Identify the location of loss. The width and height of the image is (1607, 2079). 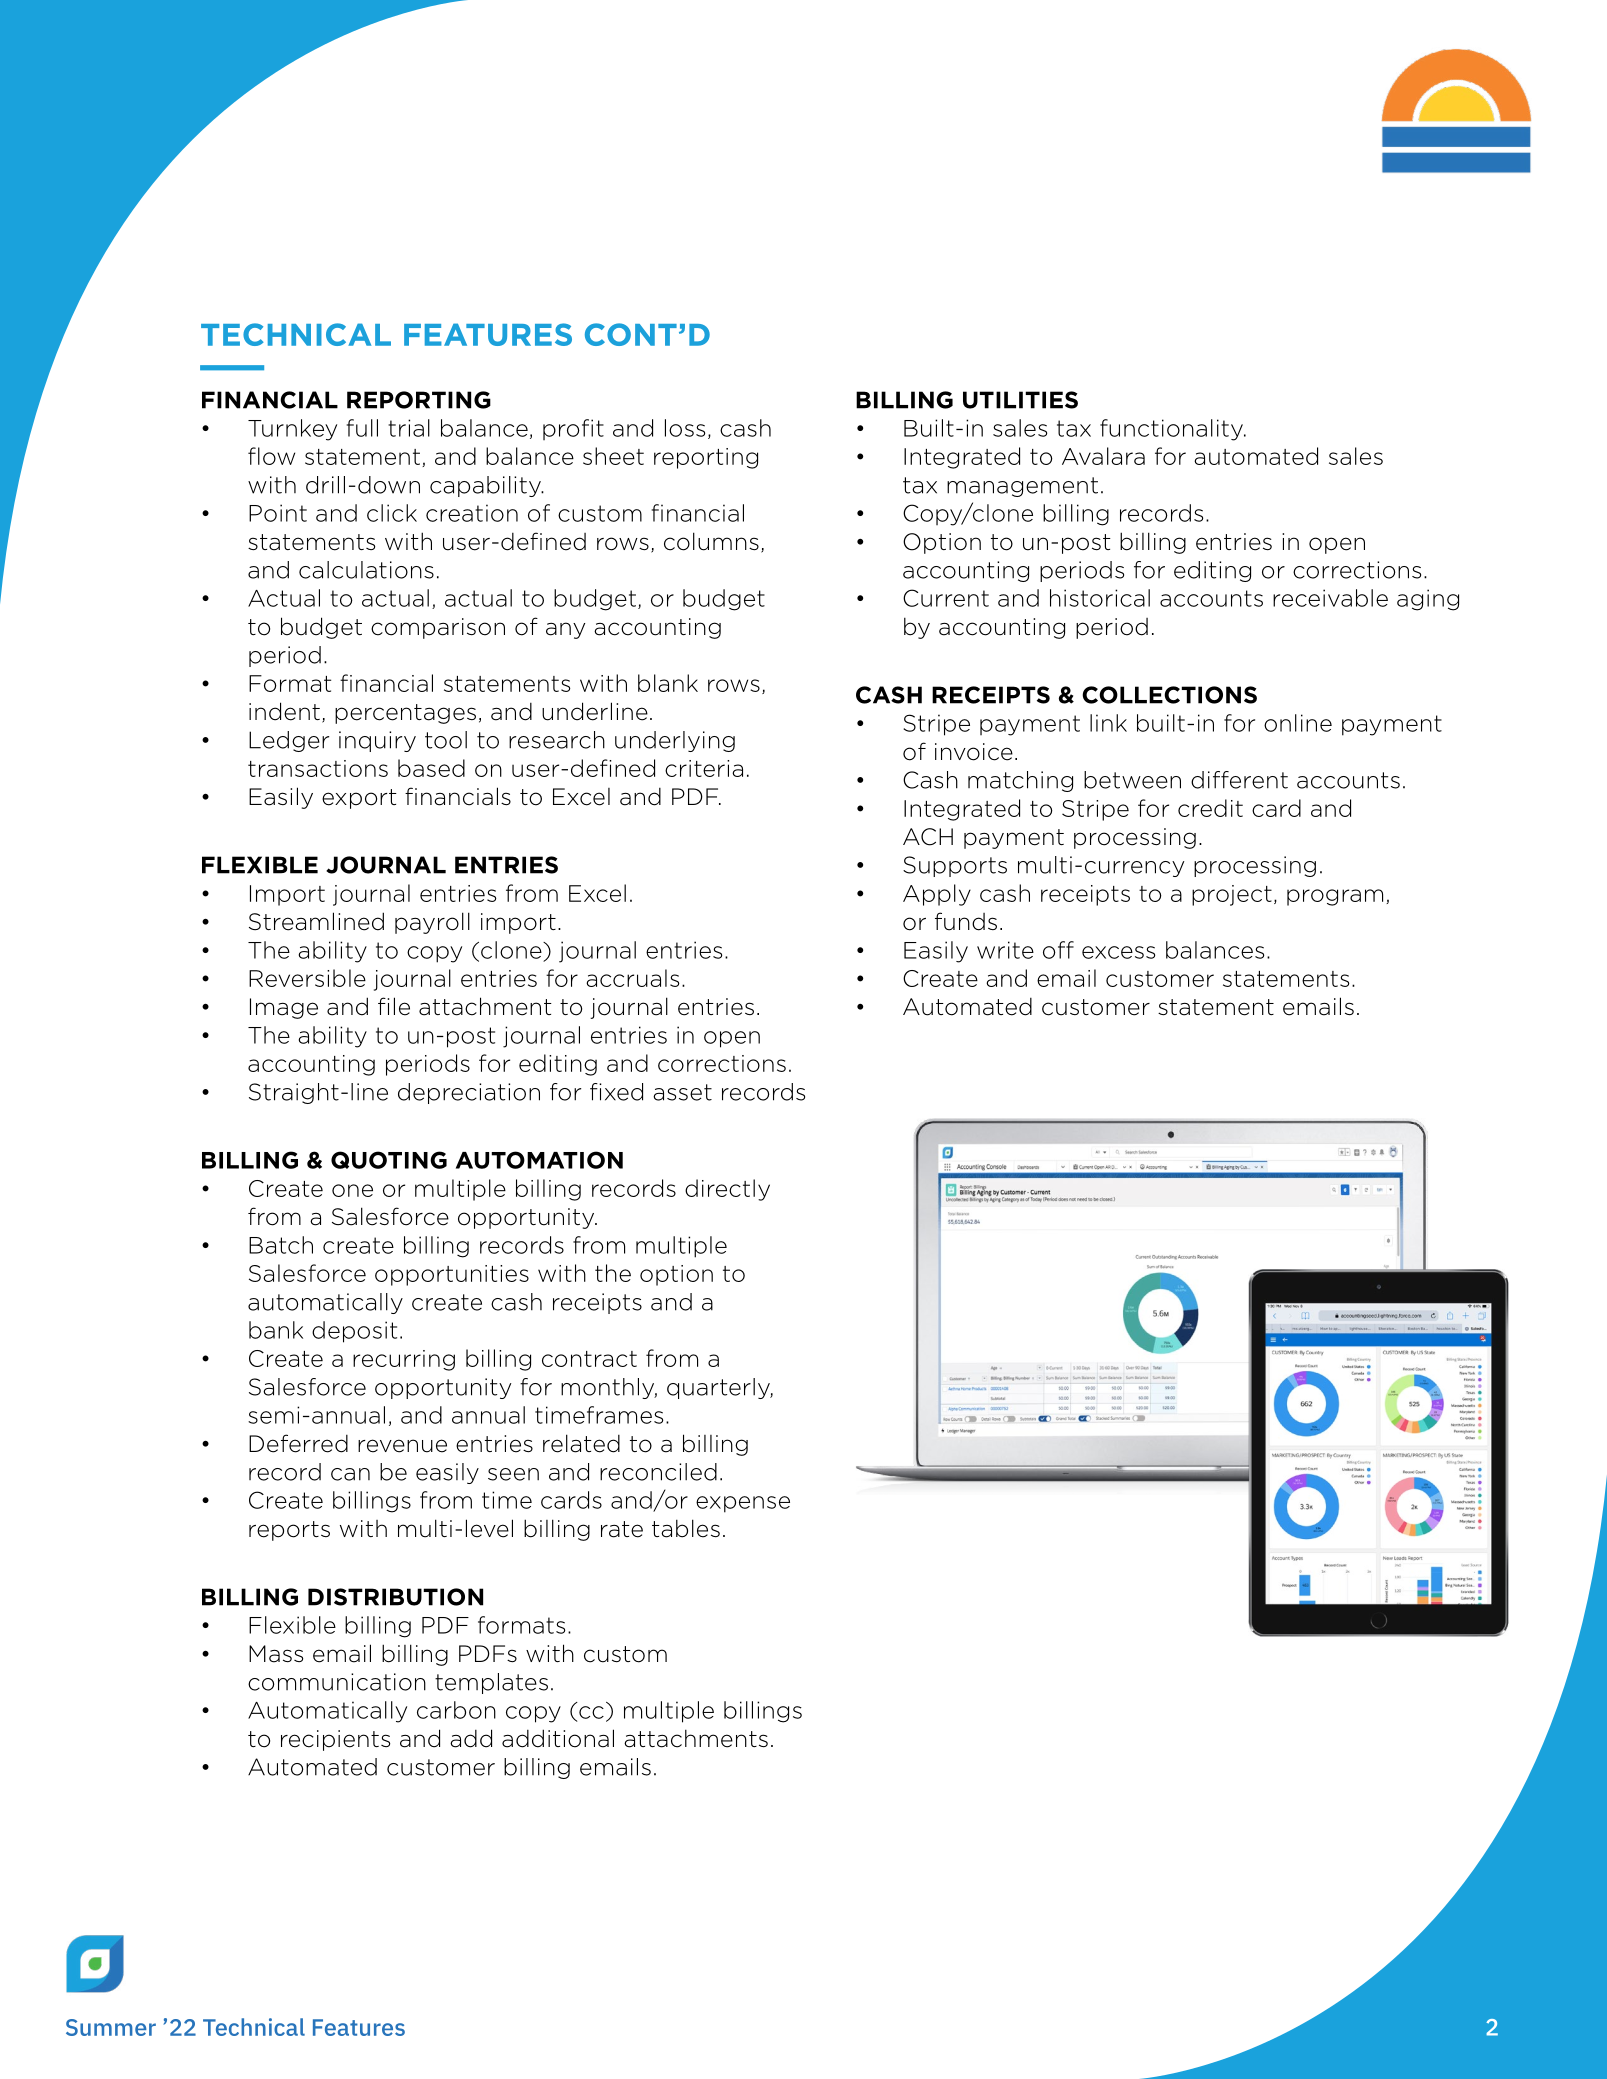
(685, 428).
